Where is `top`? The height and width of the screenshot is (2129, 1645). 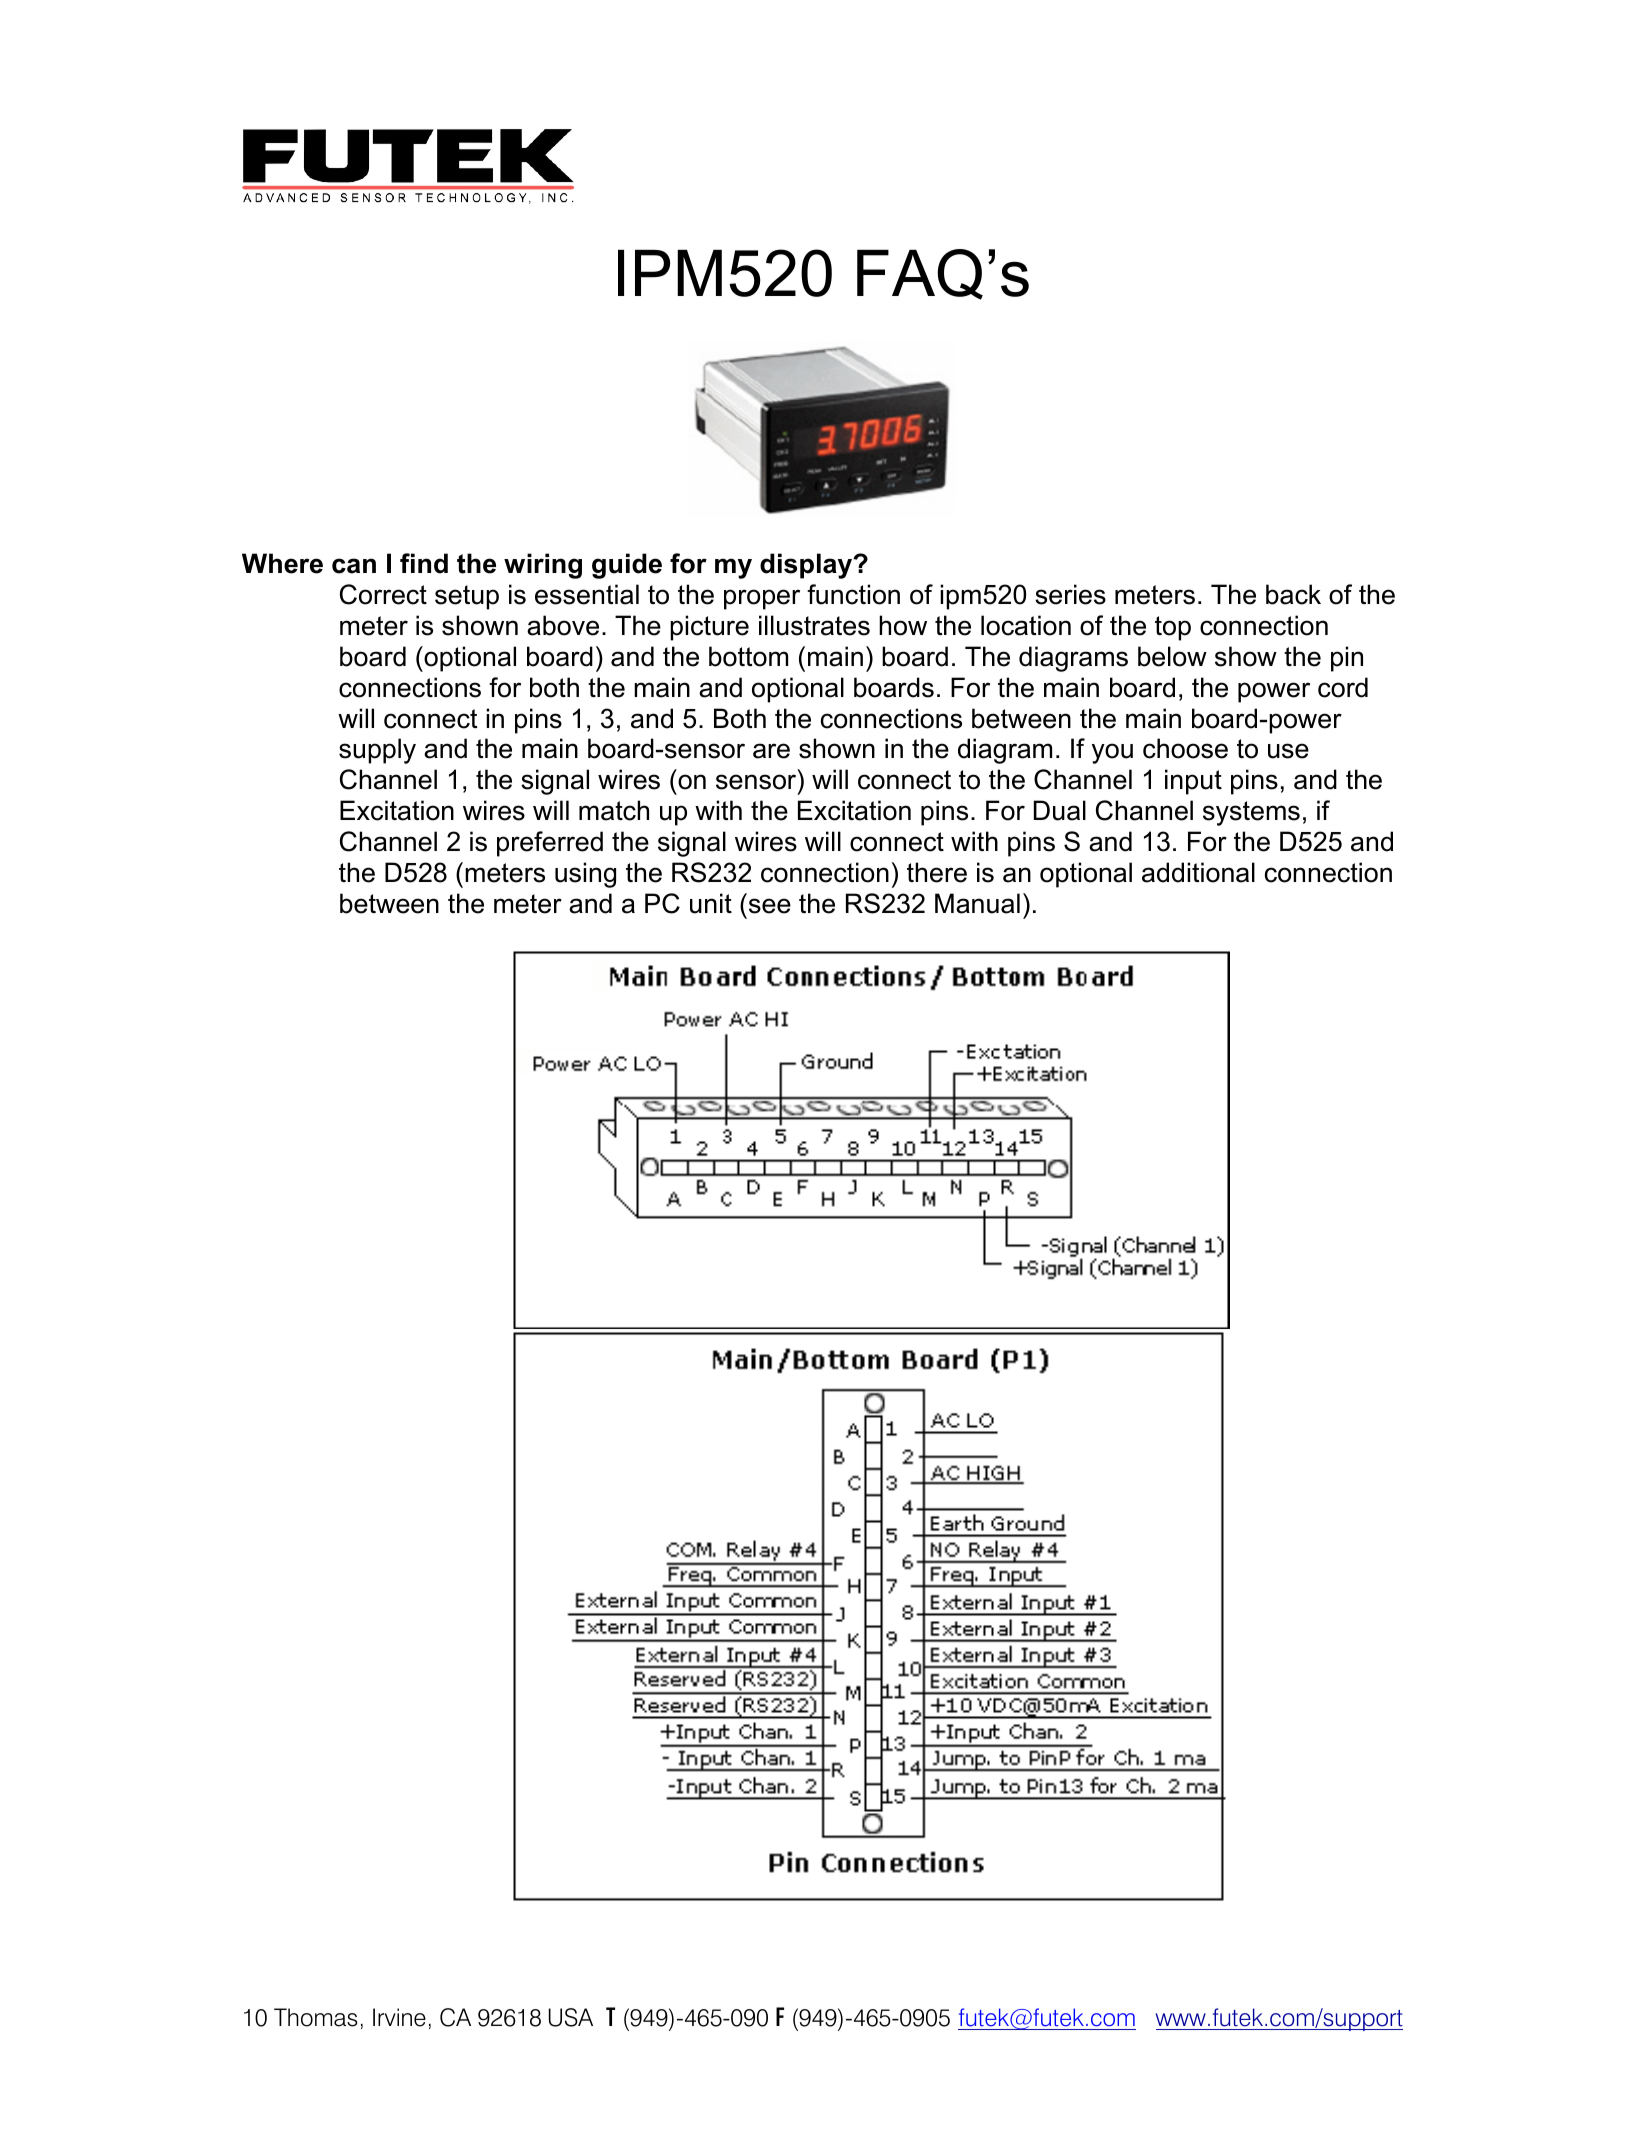
top is located at coordinates (1173, 628).
